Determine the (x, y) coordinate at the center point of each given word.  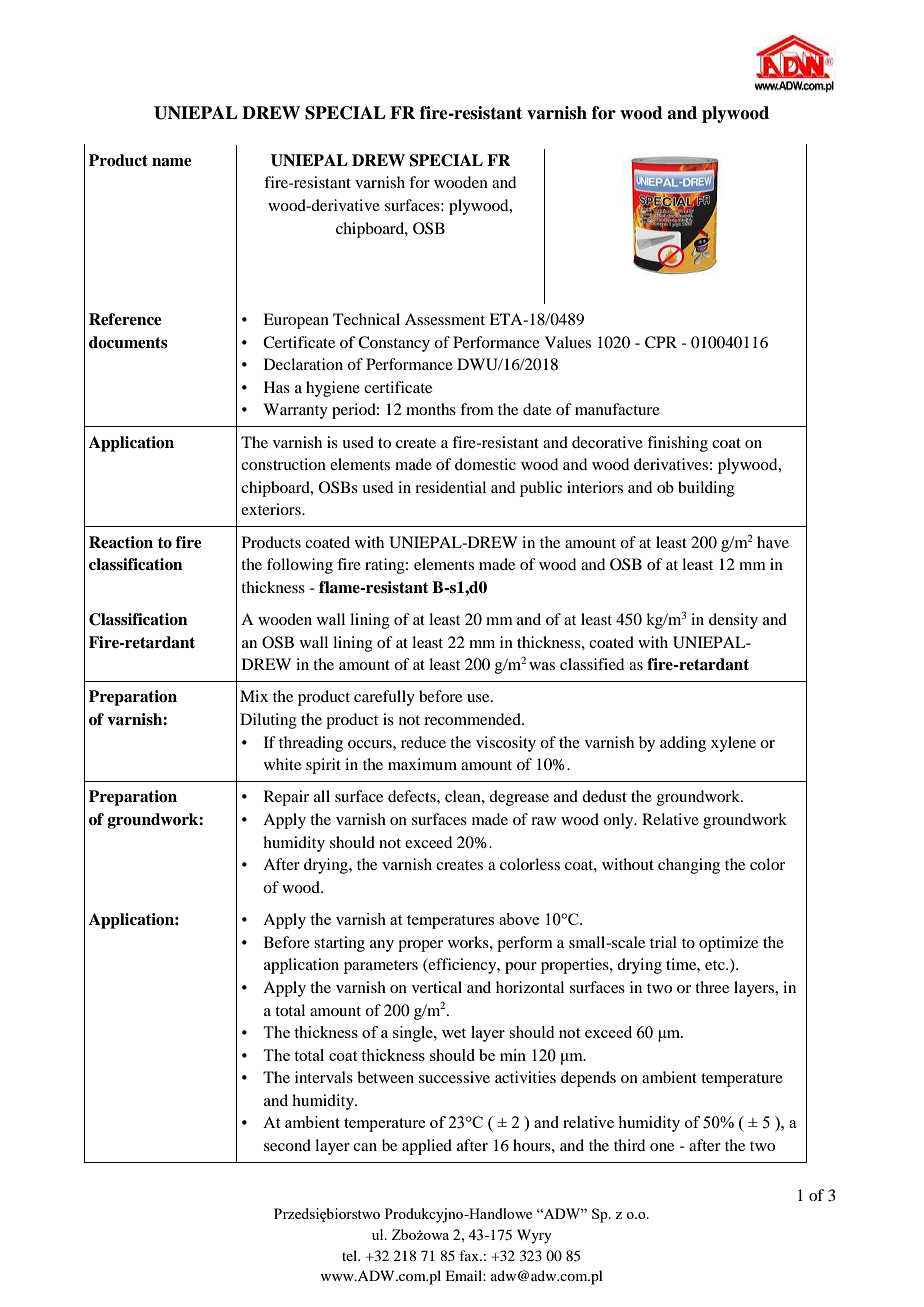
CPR (661, 342)
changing (689, 866)
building (706, 489)
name (172, 162)
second (287, 1145)
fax (470, 1255)
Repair (286, 798)
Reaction (121, 542)
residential (450, 487)
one (662, 1147)
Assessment (445, 319)
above (519, 919)
